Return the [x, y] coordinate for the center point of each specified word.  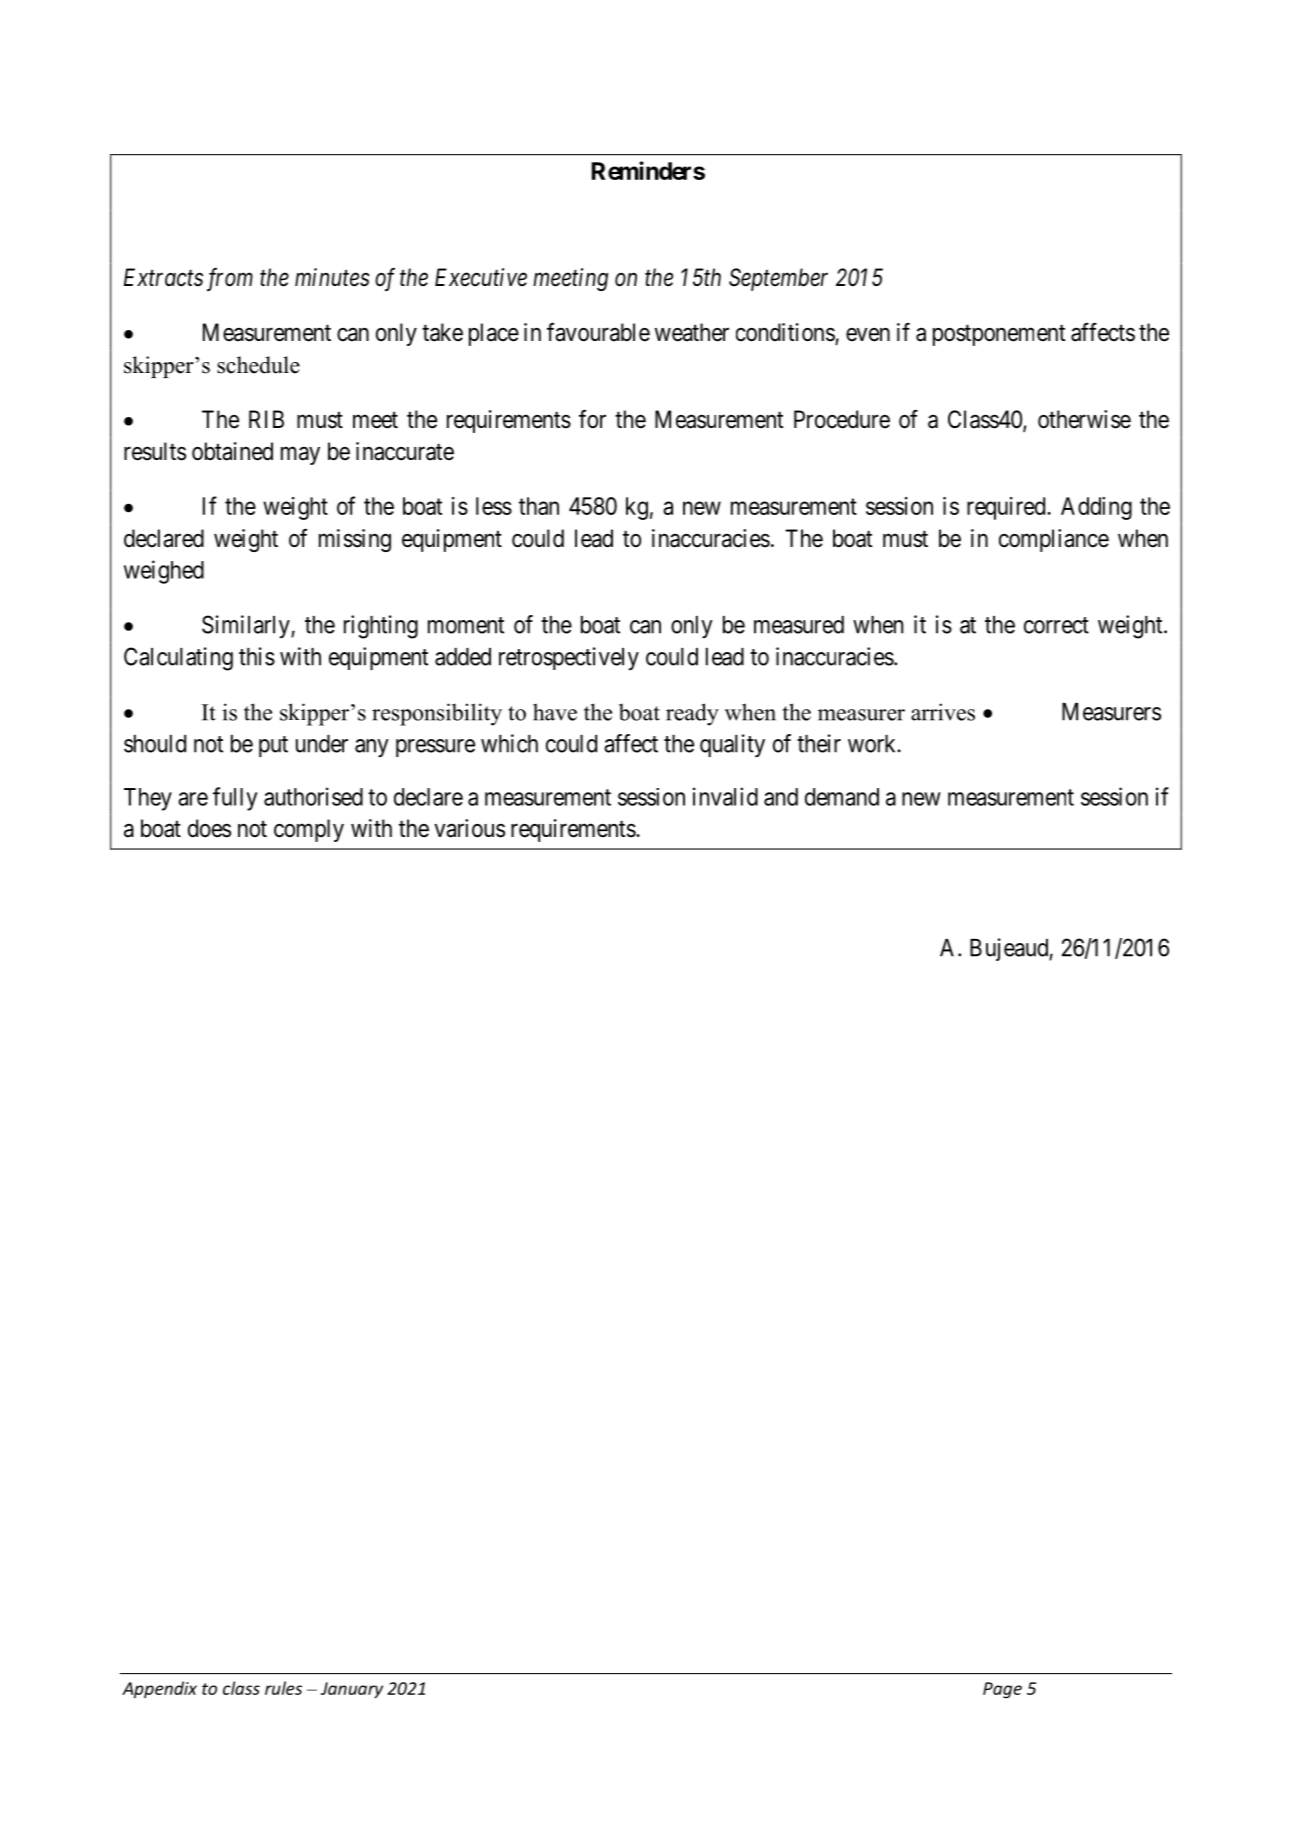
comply [309, 830]
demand [842, 797]
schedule [258, 365]
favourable [598, 332]
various [469, 828]
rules [283, 1688]
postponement [999, 335]
